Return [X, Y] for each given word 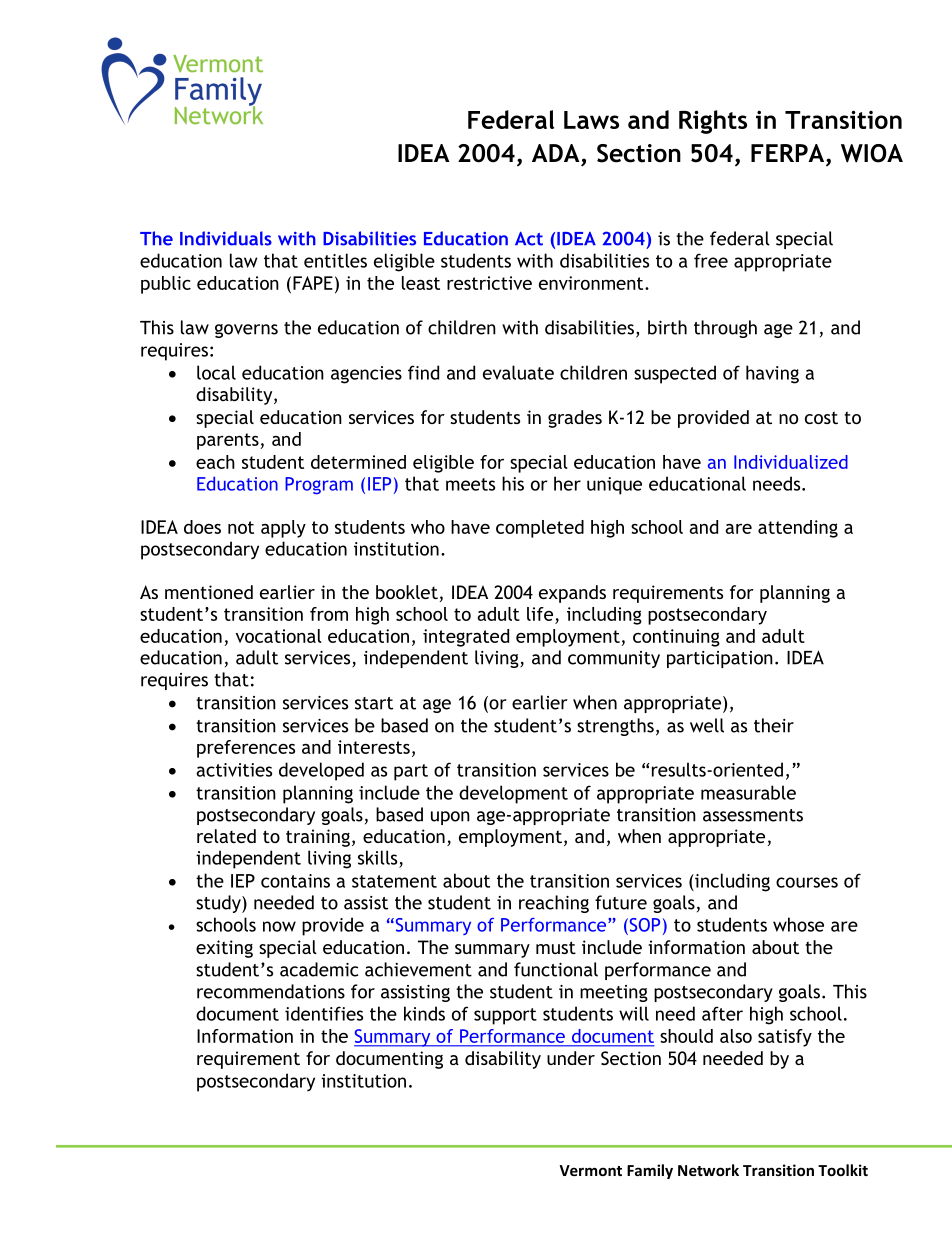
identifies [324, 1013]
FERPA [789, 153]
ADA [556, 153]
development [513, 794]
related [226, 836]
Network [708, 1170]
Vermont [590, 1170]
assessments [753, 815]
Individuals [226, 238]
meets [470, 484]
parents [229, 441]
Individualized [791, 462]
